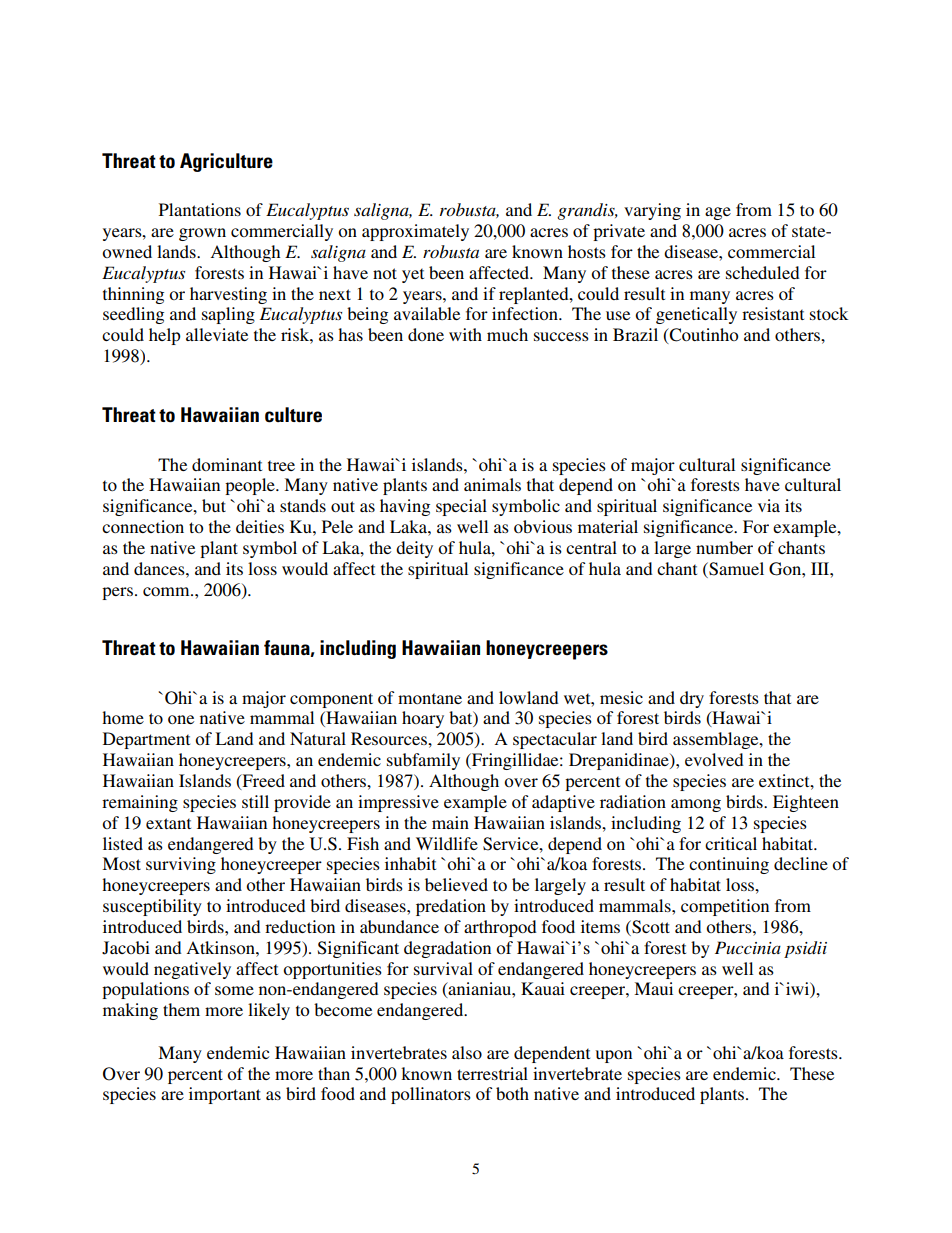 This page has width=952, height=1233. What do you see at coordinates (763, 272) in the page?
I see `scheduled` at bounding box center [763, 272].
